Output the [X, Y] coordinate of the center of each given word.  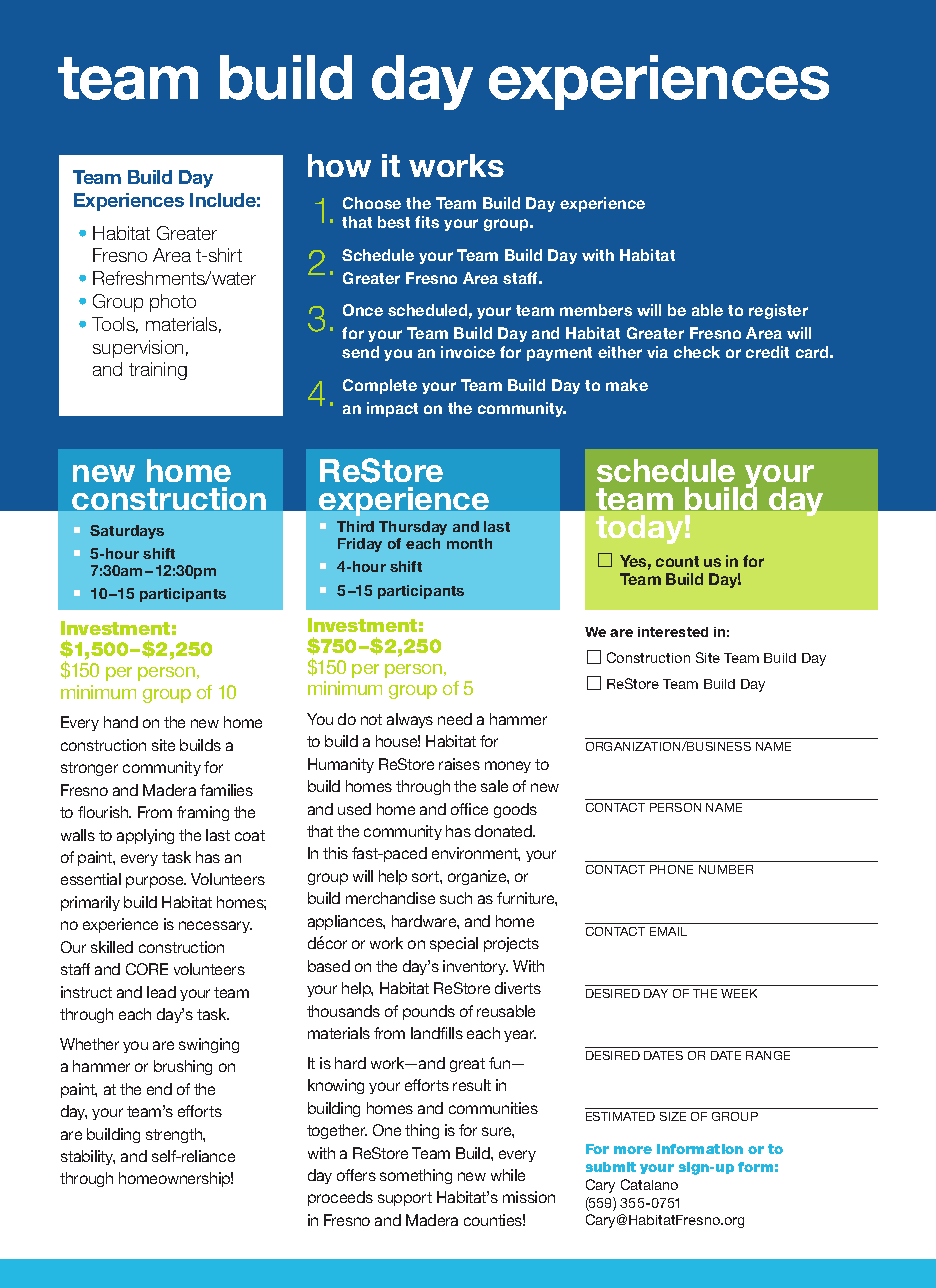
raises [459, 764]
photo [173, 303]
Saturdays [127, 532]
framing [203, 813]
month [469, 543]
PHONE [671, 869]
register [778, 311]
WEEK [739, 993]
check [697, 352]
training [158, 371]
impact [392, 409]
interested [673, 632]
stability [88, 1157]
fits [427, 222]
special [454, 944]
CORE [147, 969]
